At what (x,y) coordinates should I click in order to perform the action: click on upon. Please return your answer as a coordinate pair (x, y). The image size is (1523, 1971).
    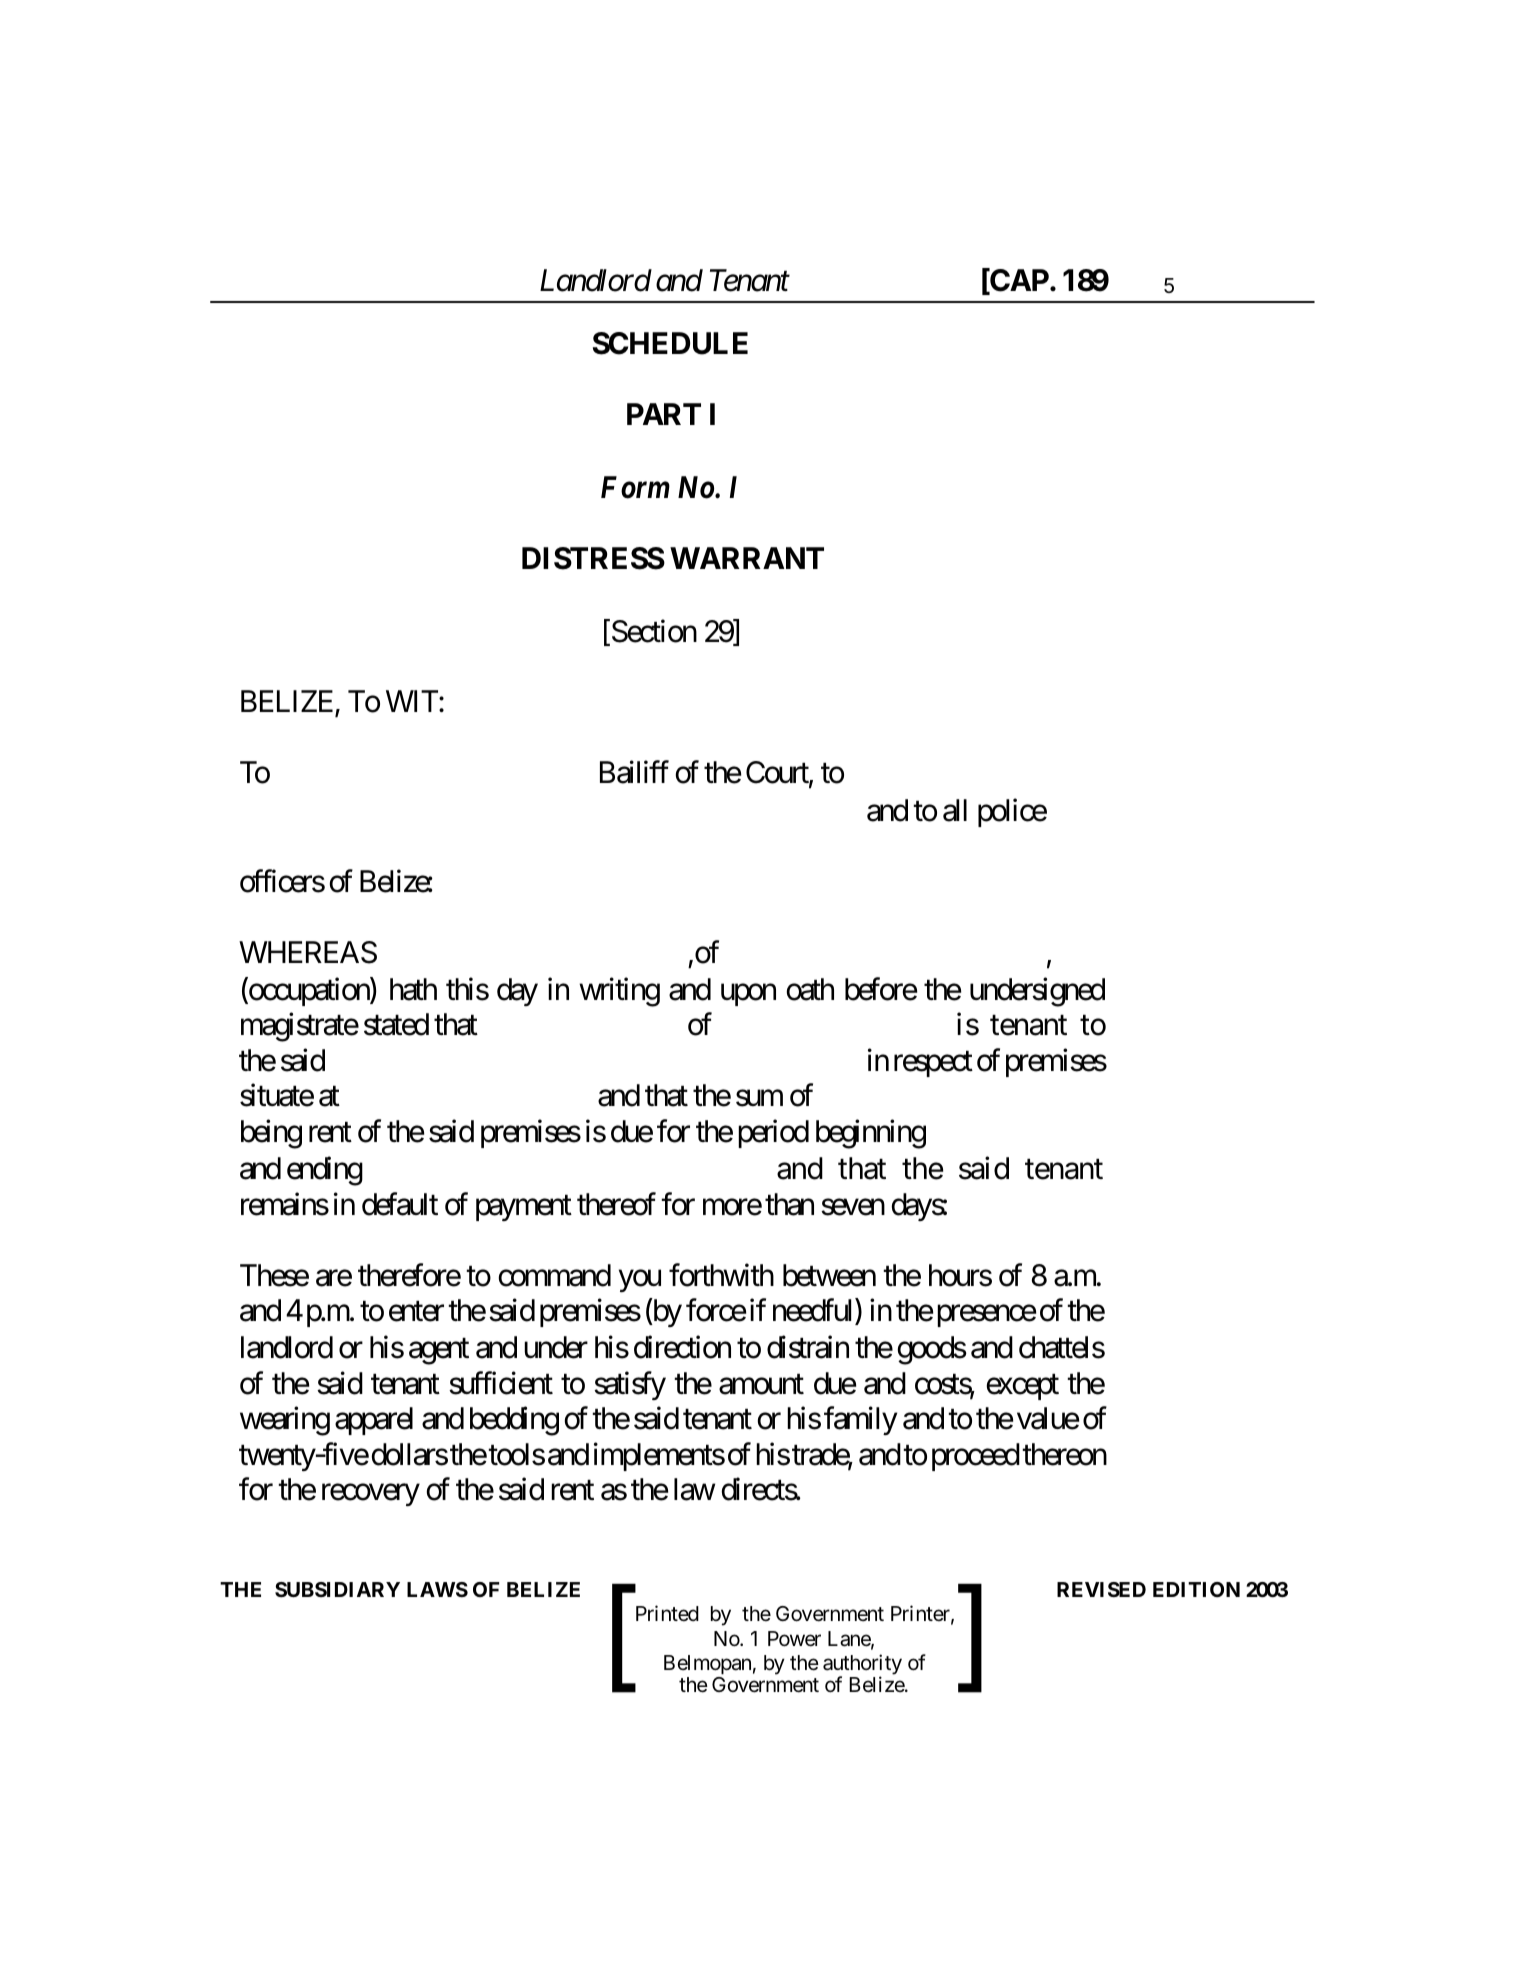
    Looking at the image, I should click on (748, 995).
